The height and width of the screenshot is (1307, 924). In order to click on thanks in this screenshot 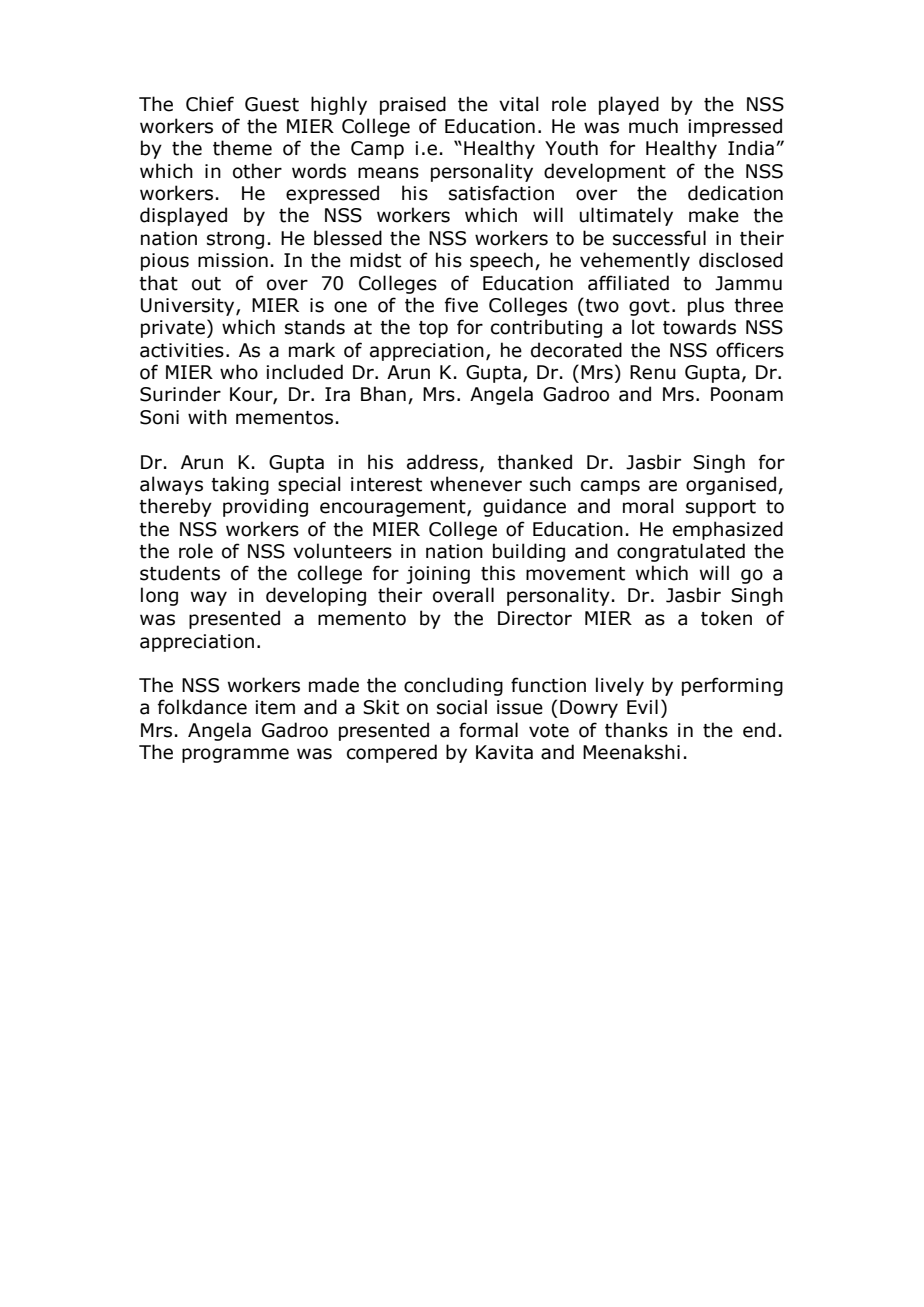, I will do `click(636, 730)`.
